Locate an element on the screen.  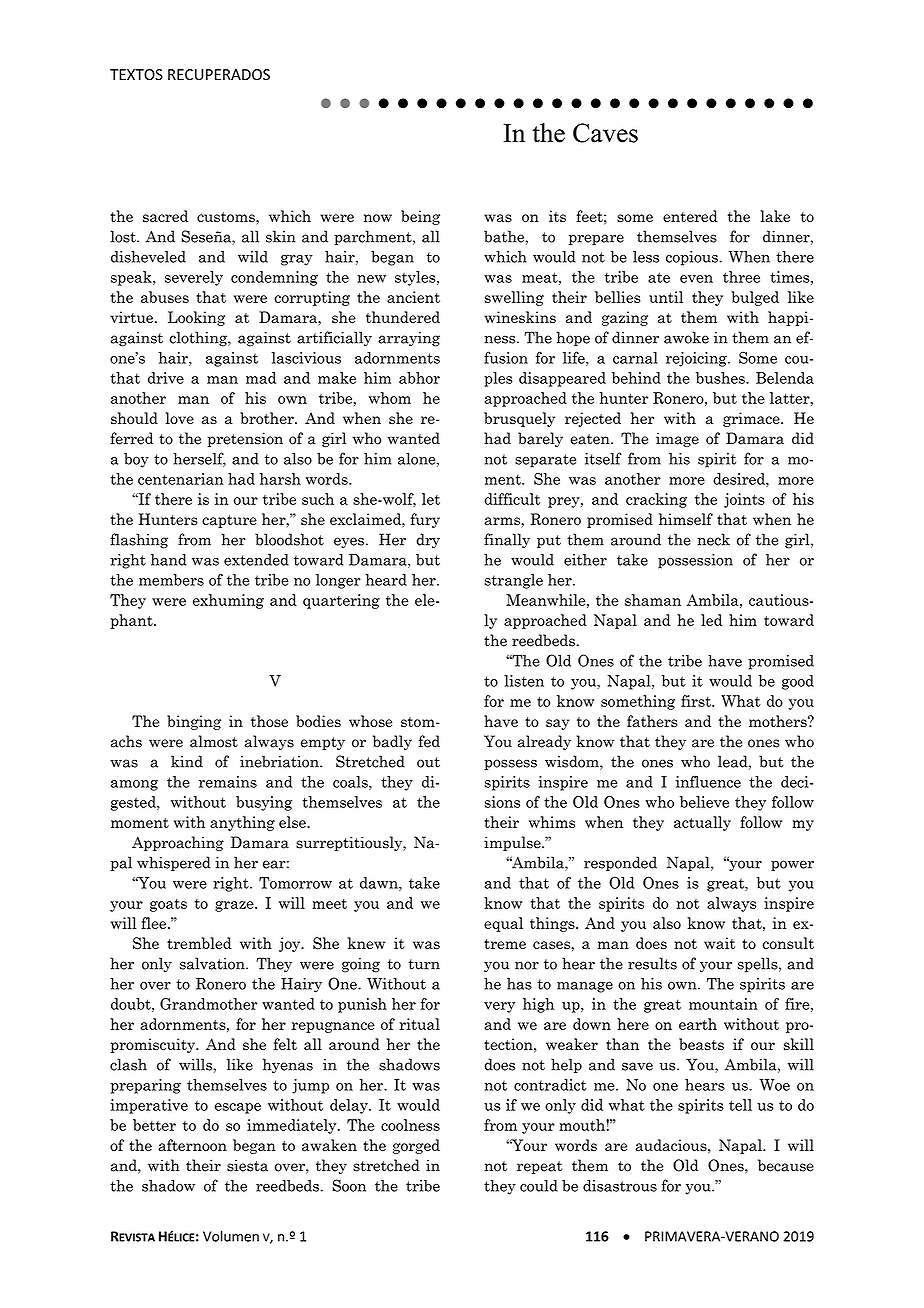
remains is located at coordinates (228, 782).
